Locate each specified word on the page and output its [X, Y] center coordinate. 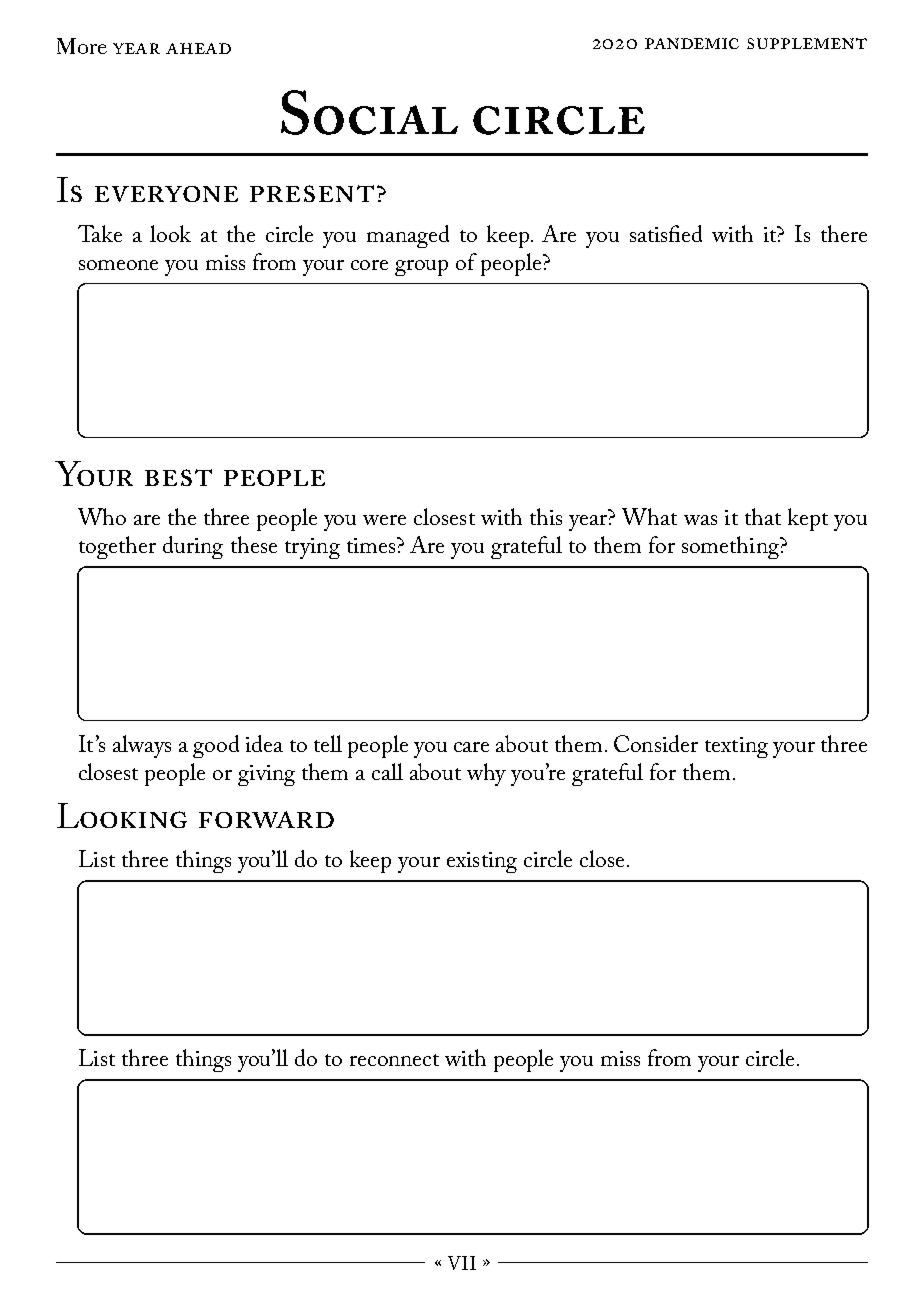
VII [462, 1263]
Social [369, 112]
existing [482, 862]
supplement [807, 43]
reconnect [394, 1060]
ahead [198, 48]
